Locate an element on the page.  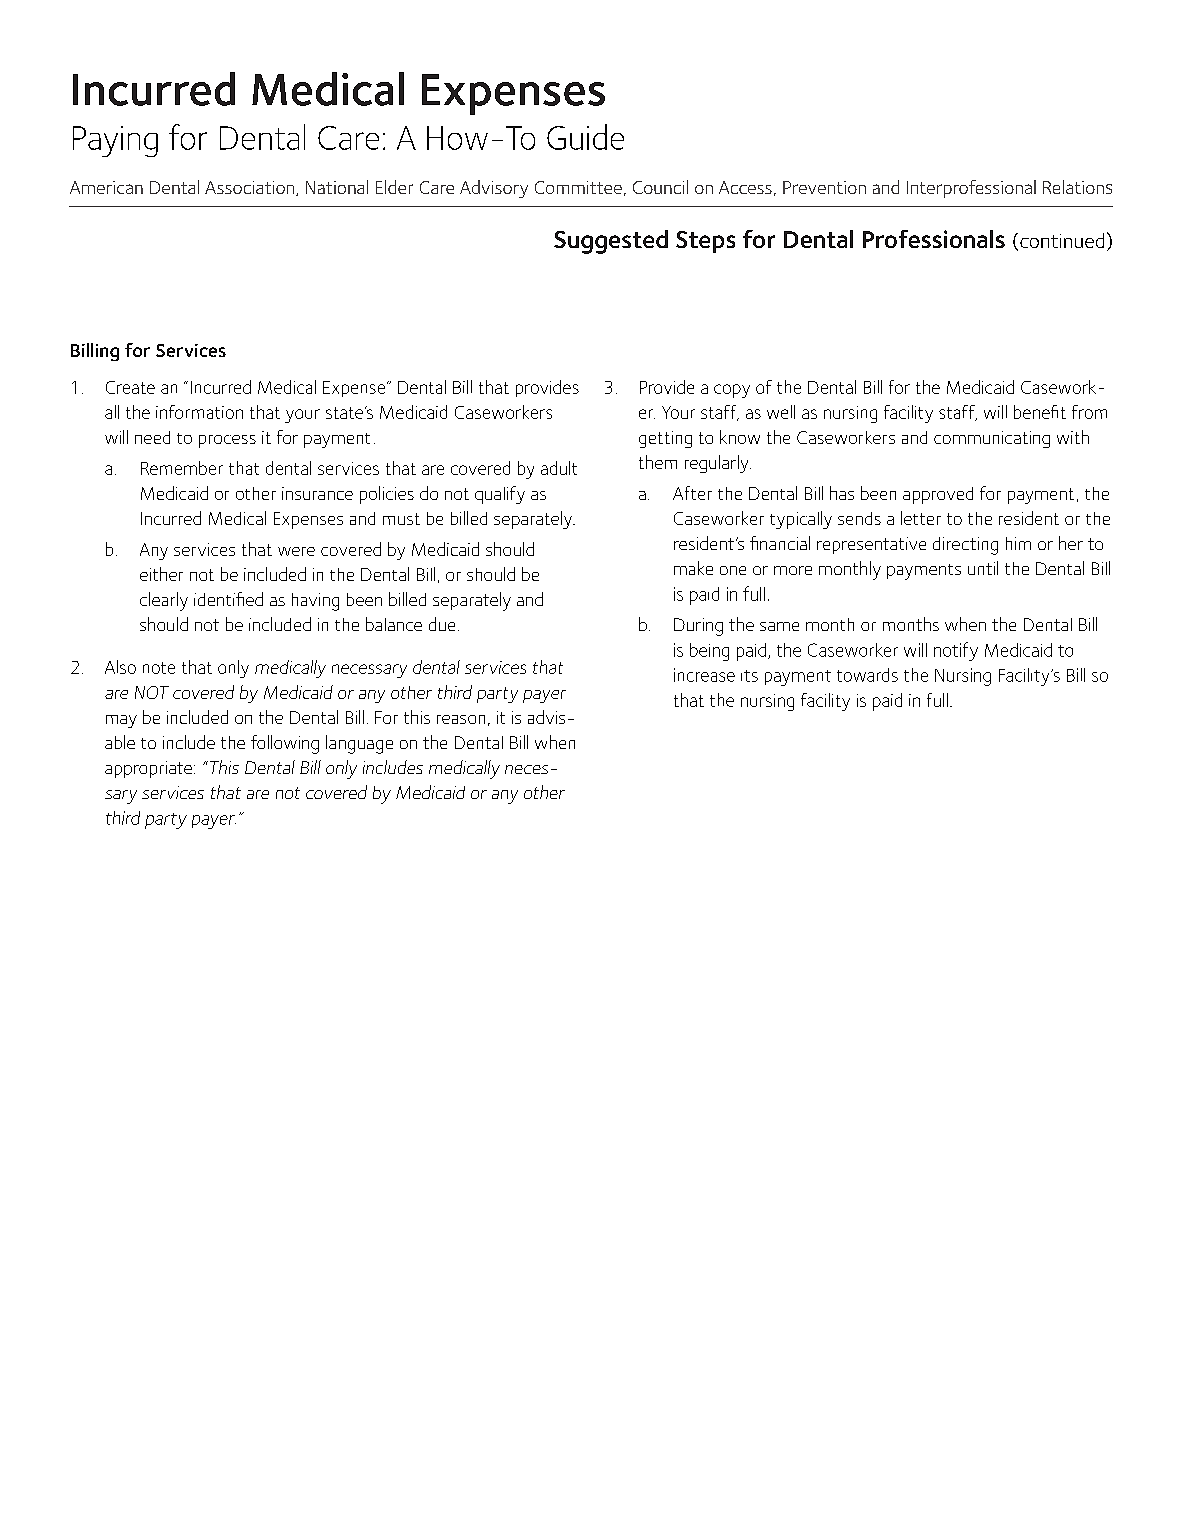
directing is located at coordinates (965, 546).
